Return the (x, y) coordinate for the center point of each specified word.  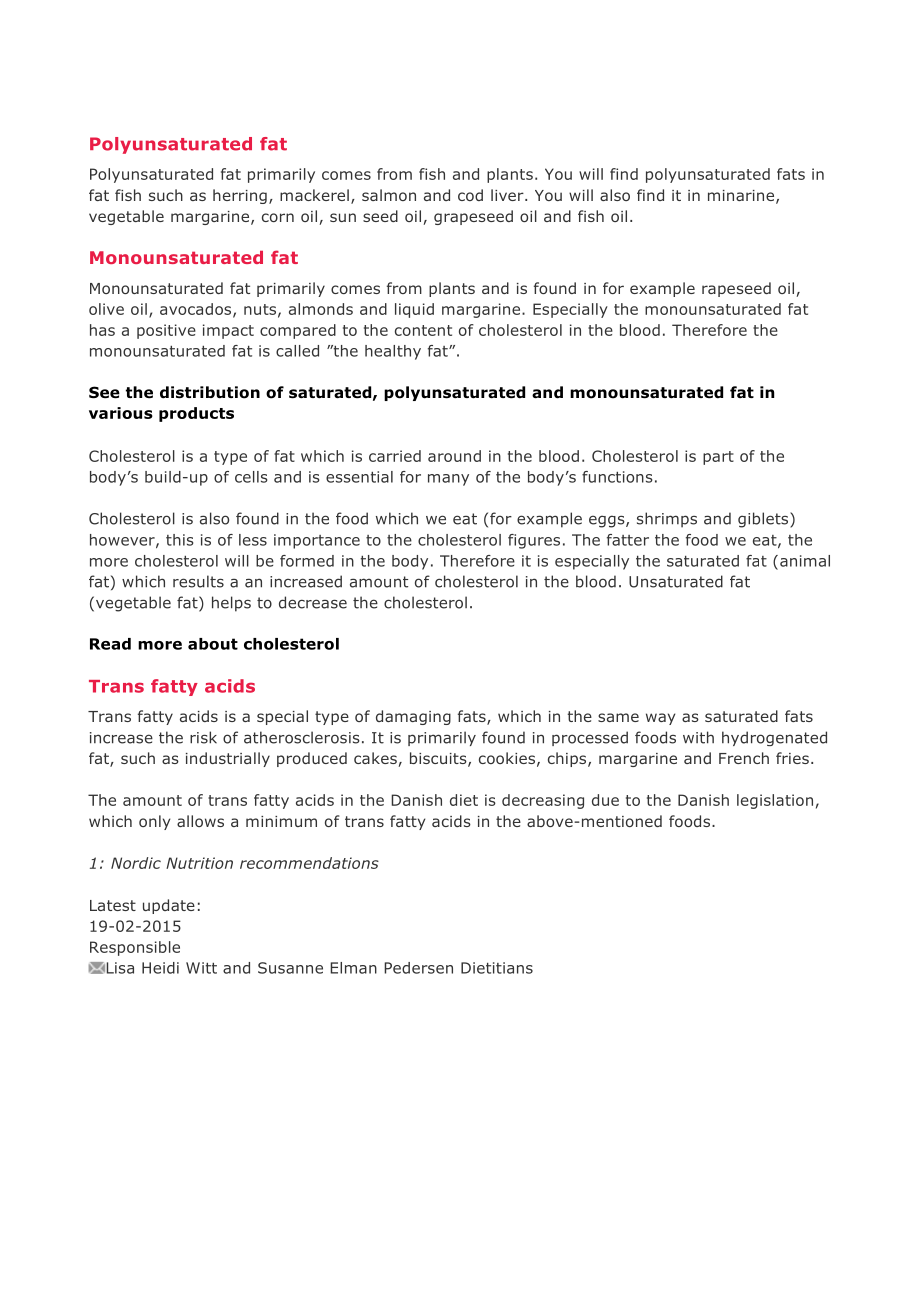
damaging (413, 717)
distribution (210, 392)
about (213, 644)
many (448, 480)
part (718, 458)
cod (470, 195)
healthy (393, 352)
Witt (201, 968)
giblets (764, 520)
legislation (775, 801)
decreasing (543, 801)
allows (200, 821)
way (661, 719)
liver (508, 195)
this (179, 540)
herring (240, 196)
